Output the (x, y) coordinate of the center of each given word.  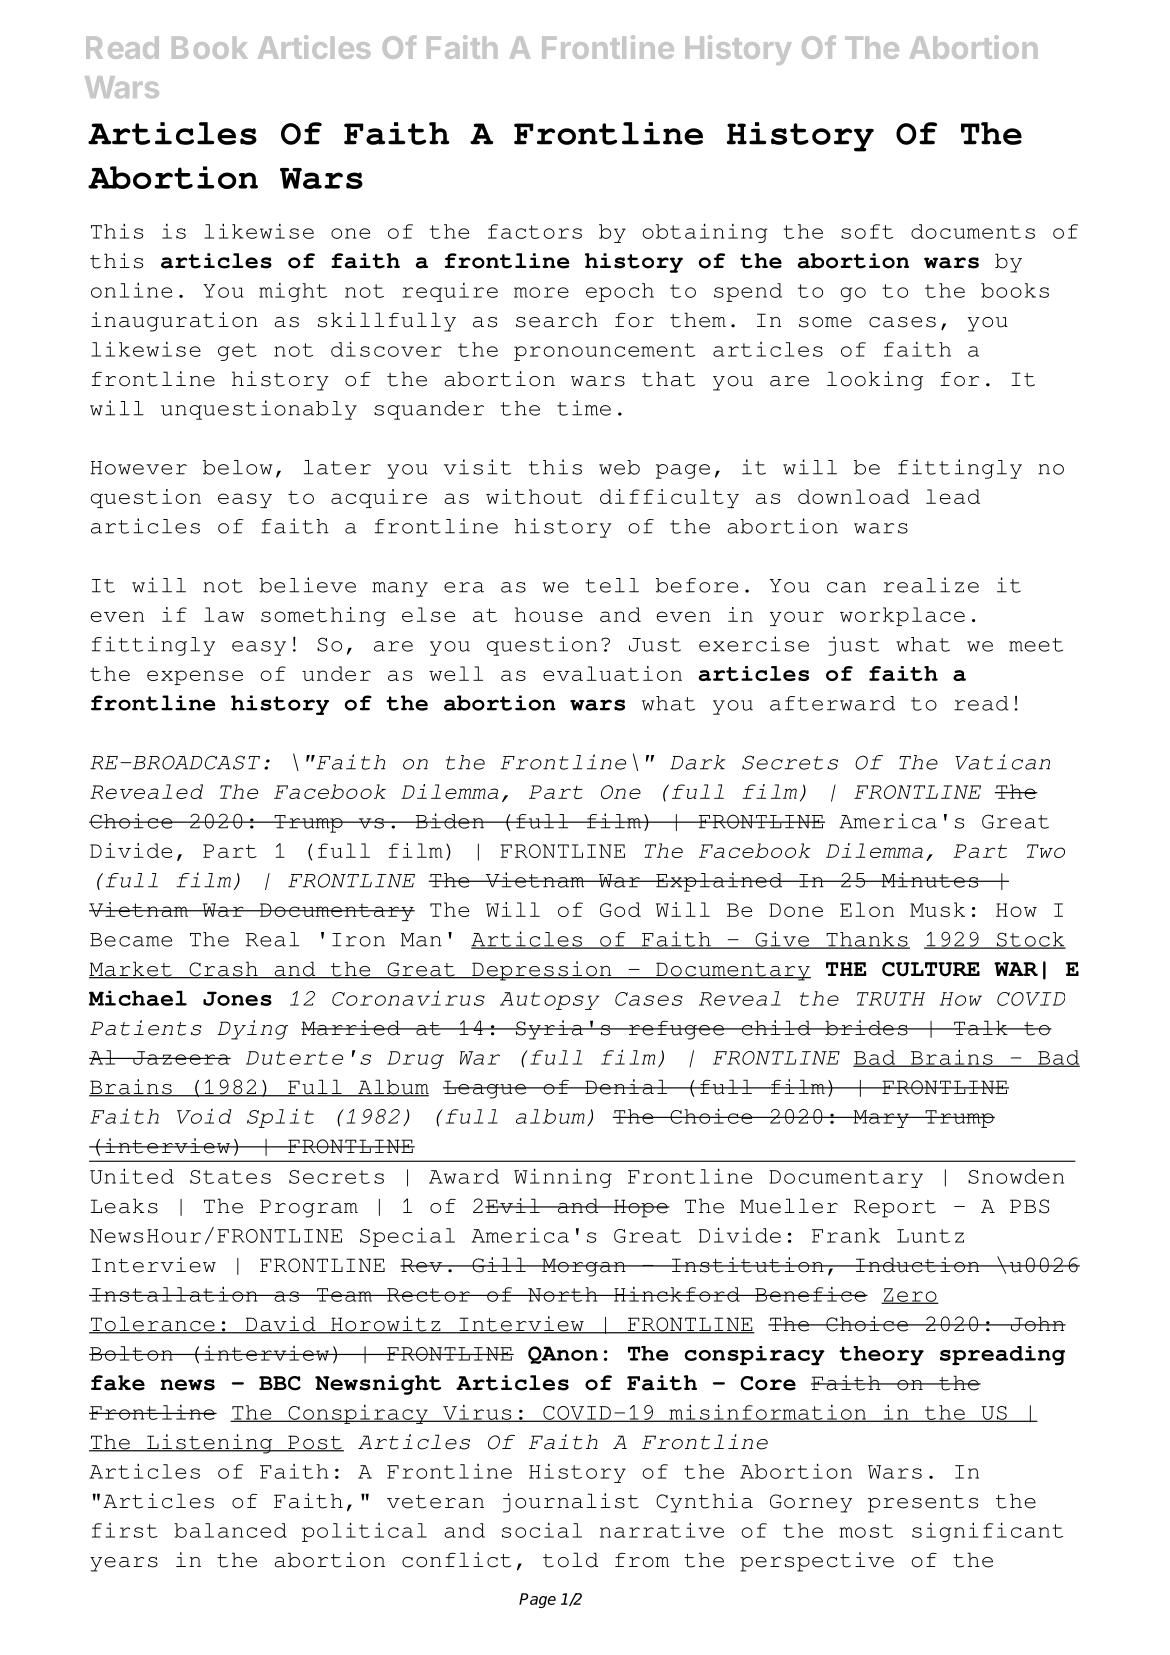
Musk (937, 909)
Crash (223, 970)
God (620, 909)
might (293, 292)
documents (973, 231)
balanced (230, 1530)
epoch (620, 292)
